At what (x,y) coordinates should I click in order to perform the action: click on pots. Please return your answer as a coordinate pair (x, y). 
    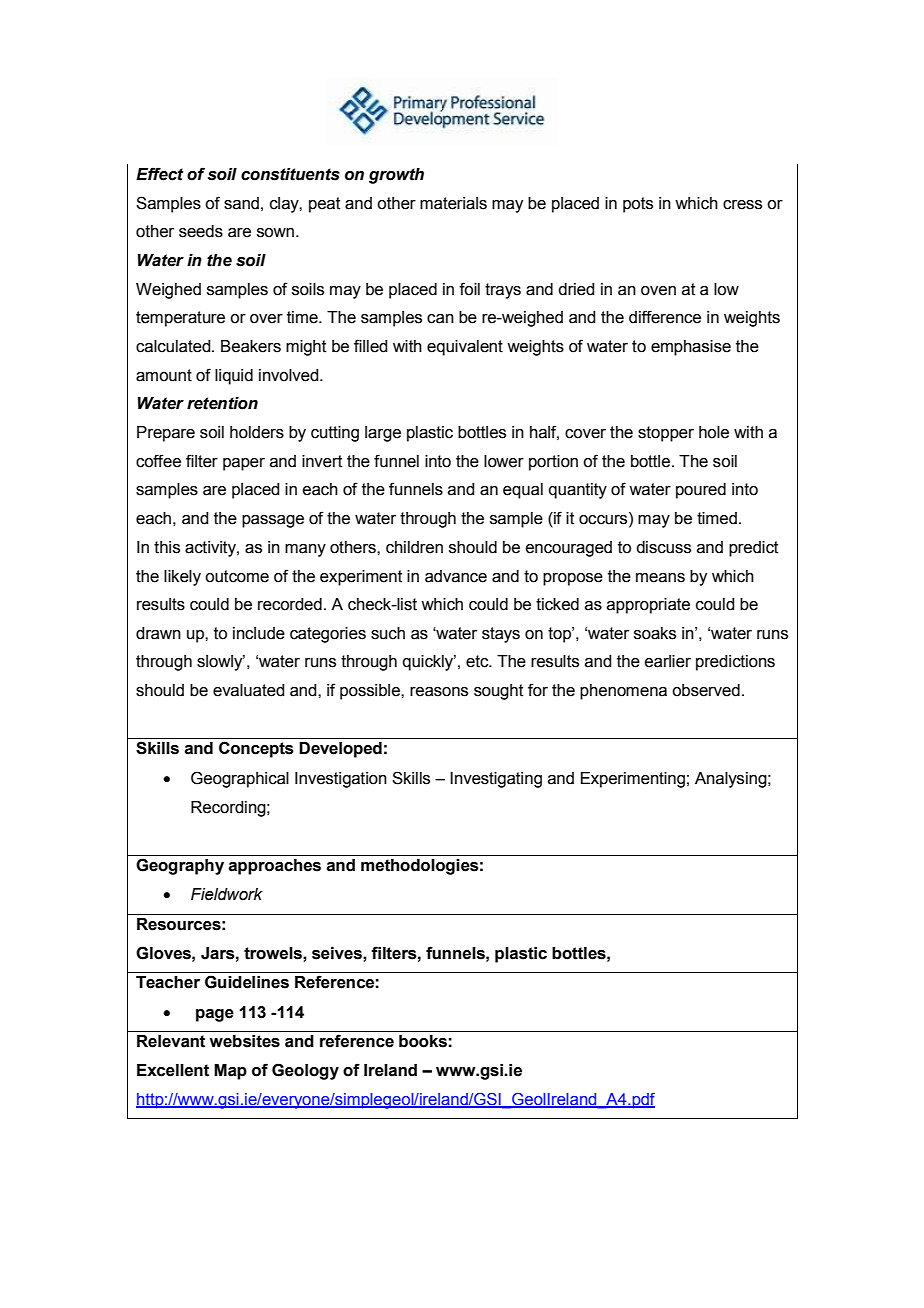
    Looking at the image, I should click on (638, 205).
